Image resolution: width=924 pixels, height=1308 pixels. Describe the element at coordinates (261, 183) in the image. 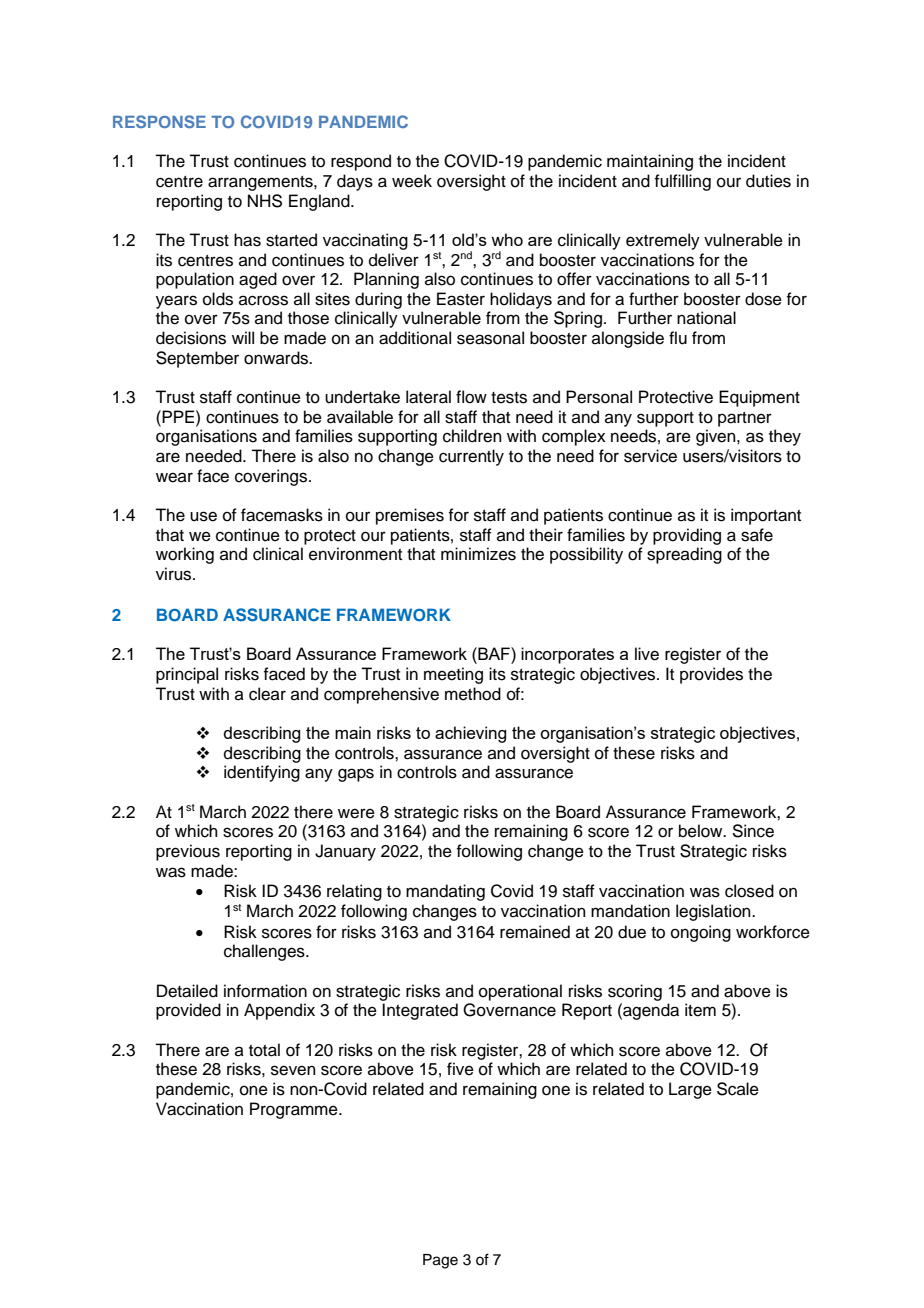

I see `arrangements` at that location.
